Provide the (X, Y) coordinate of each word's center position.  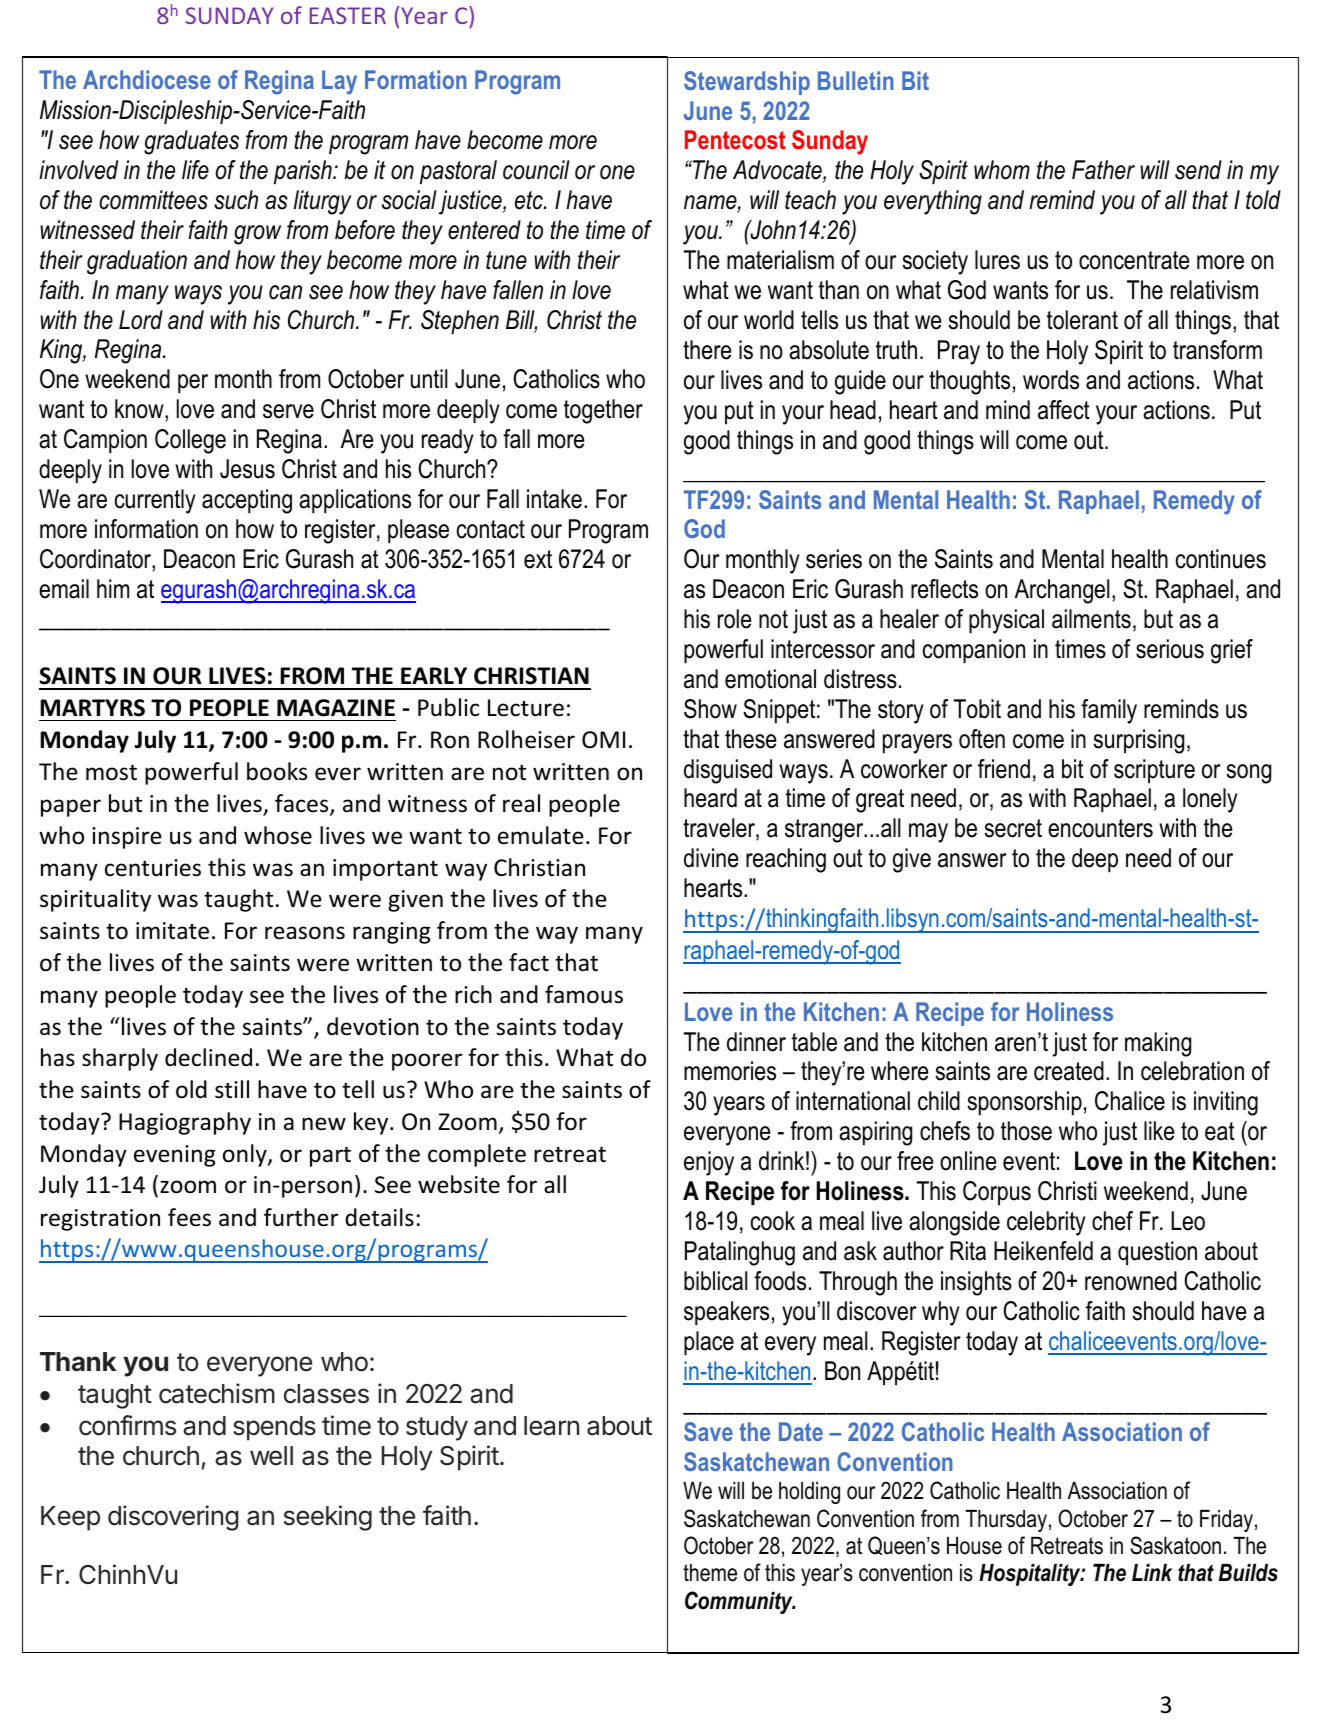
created (1069, 1071)
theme (710, 1573)
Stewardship (747, 83)
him (113, 588)
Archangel (1062, 591)
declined (208, 1057)
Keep (70, 1518)
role (734, 619)
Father (1103, 170)
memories (730, 1071)
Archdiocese (147, 79)
